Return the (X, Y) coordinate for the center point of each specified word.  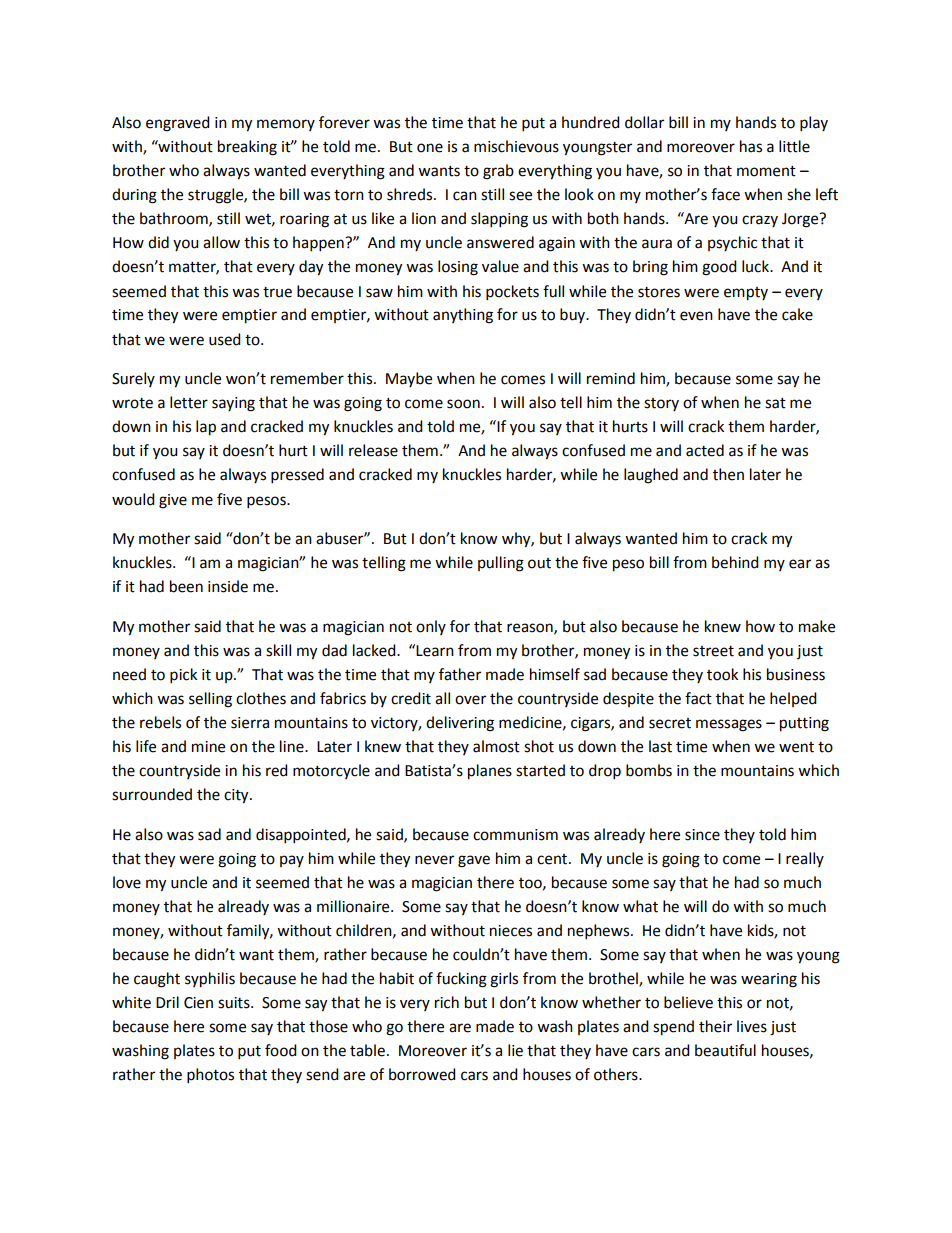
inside (228, 586)
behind (735, 562)
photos (210, 1076)
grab (498, 172)
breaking (247, 148)
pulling (501, 564)
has (751, 146)
